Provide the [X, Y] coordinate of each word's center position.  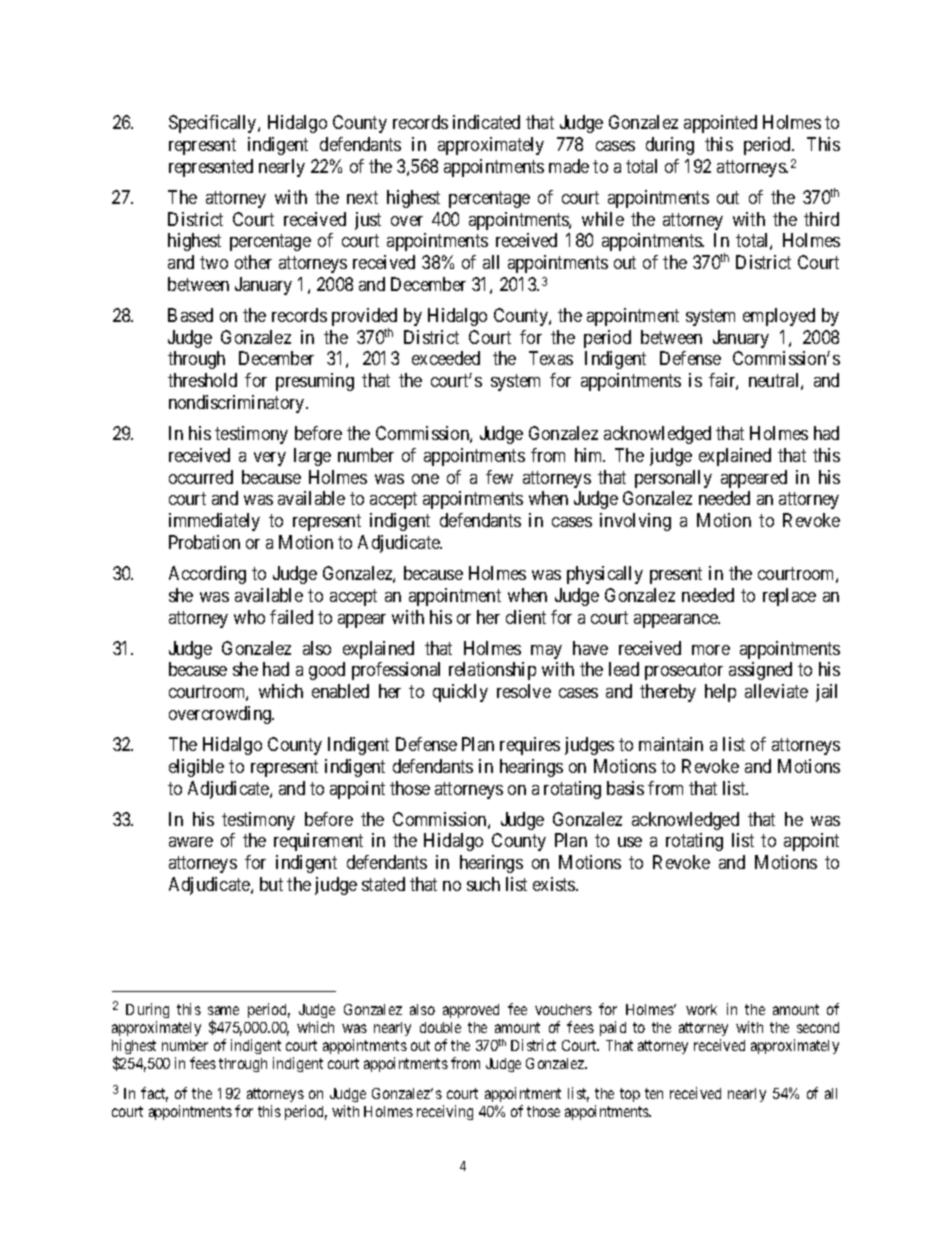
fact [154, 1094]
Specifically [214, 124]
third [821, 219]
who [249, 617]
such [483, 884]
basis [625, 788]
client [526, 617]
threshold [202, 380]
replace [789, 597]
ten [654, 1093]
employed [779, 317]
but [271, 884]
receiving [445, 1112]
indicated [486, 122]
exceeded [446, 358]
